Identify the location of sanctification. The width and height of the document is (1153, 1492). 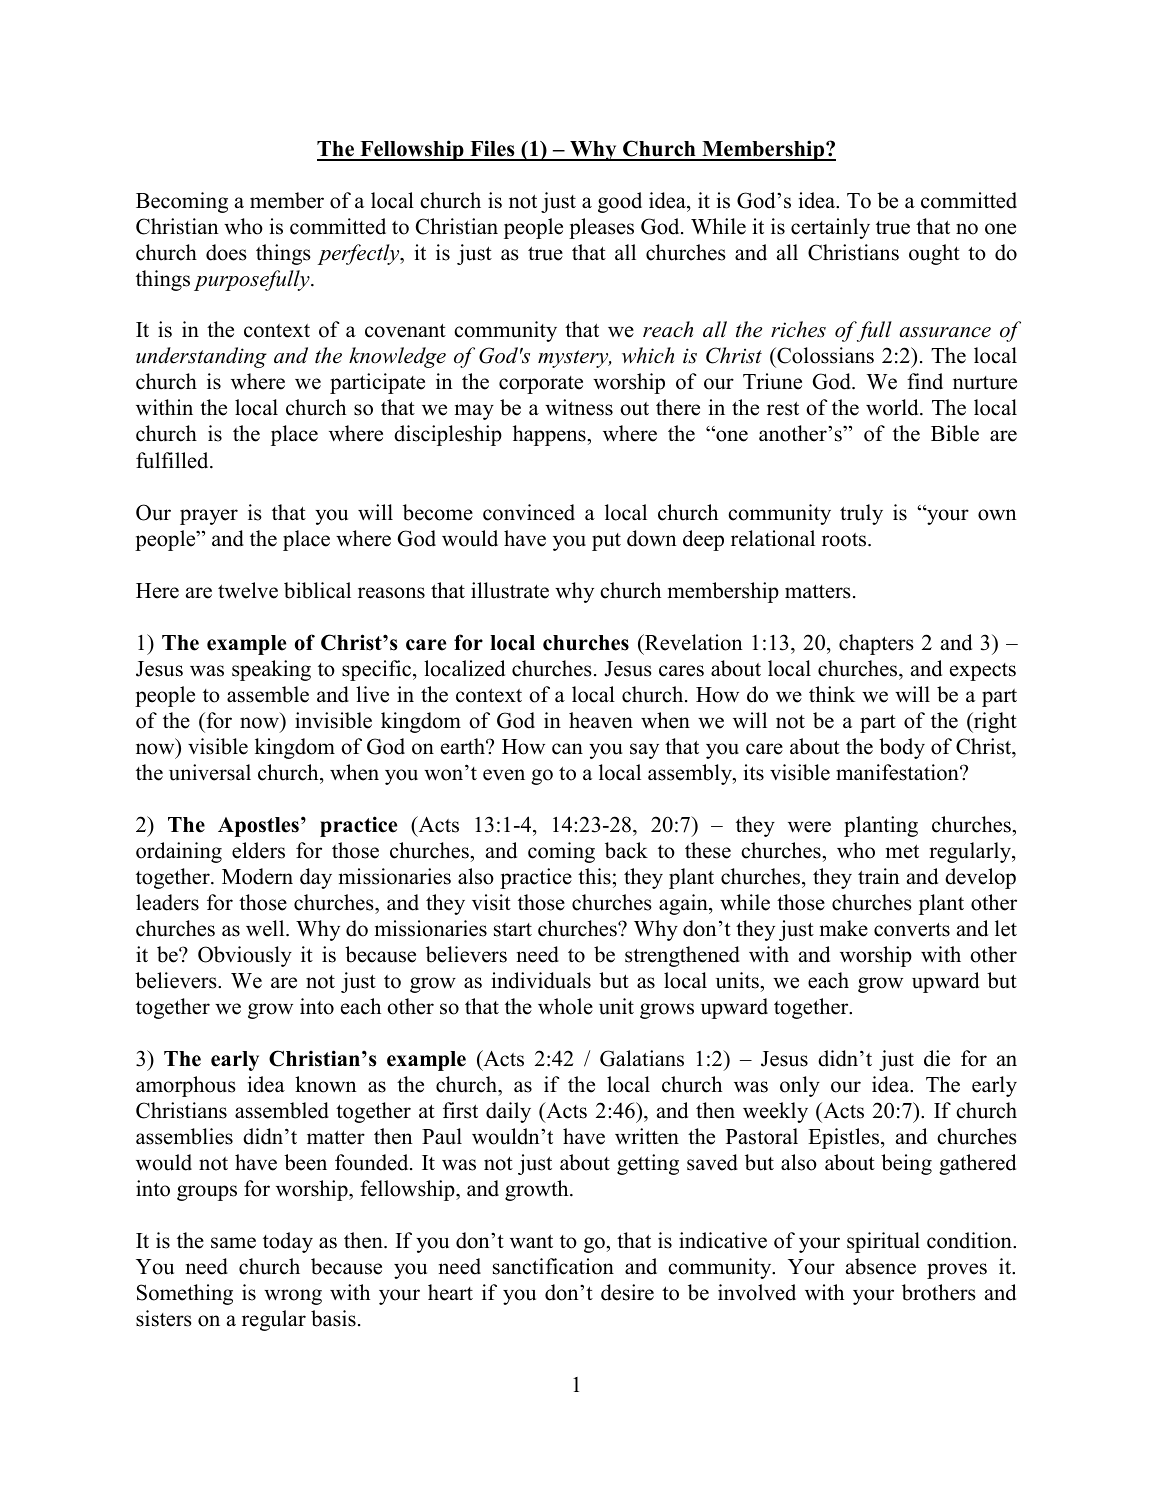
(553, 1266).
